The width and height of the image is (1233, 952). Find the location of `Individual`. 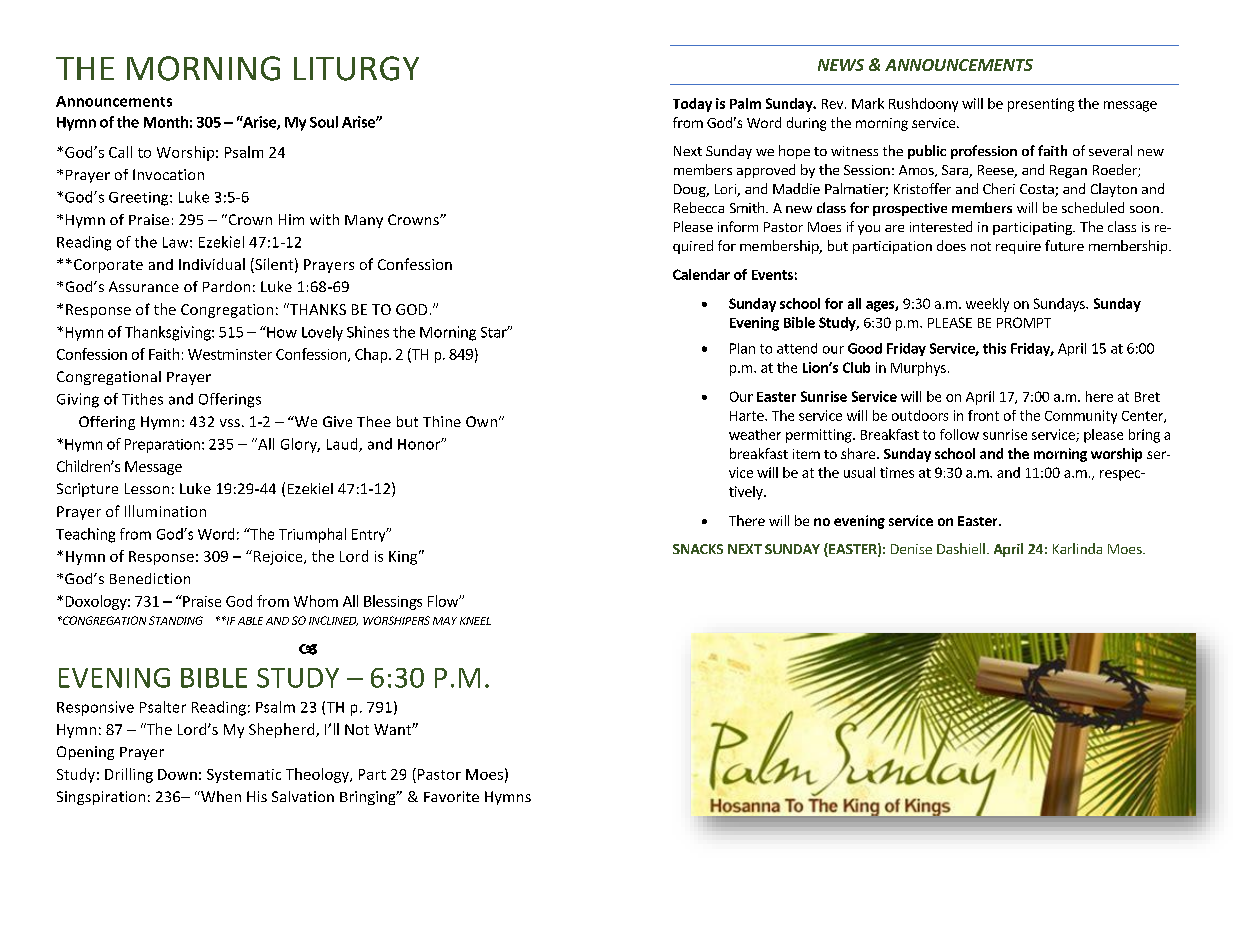

Individual is located at coordinates (212, 264).
